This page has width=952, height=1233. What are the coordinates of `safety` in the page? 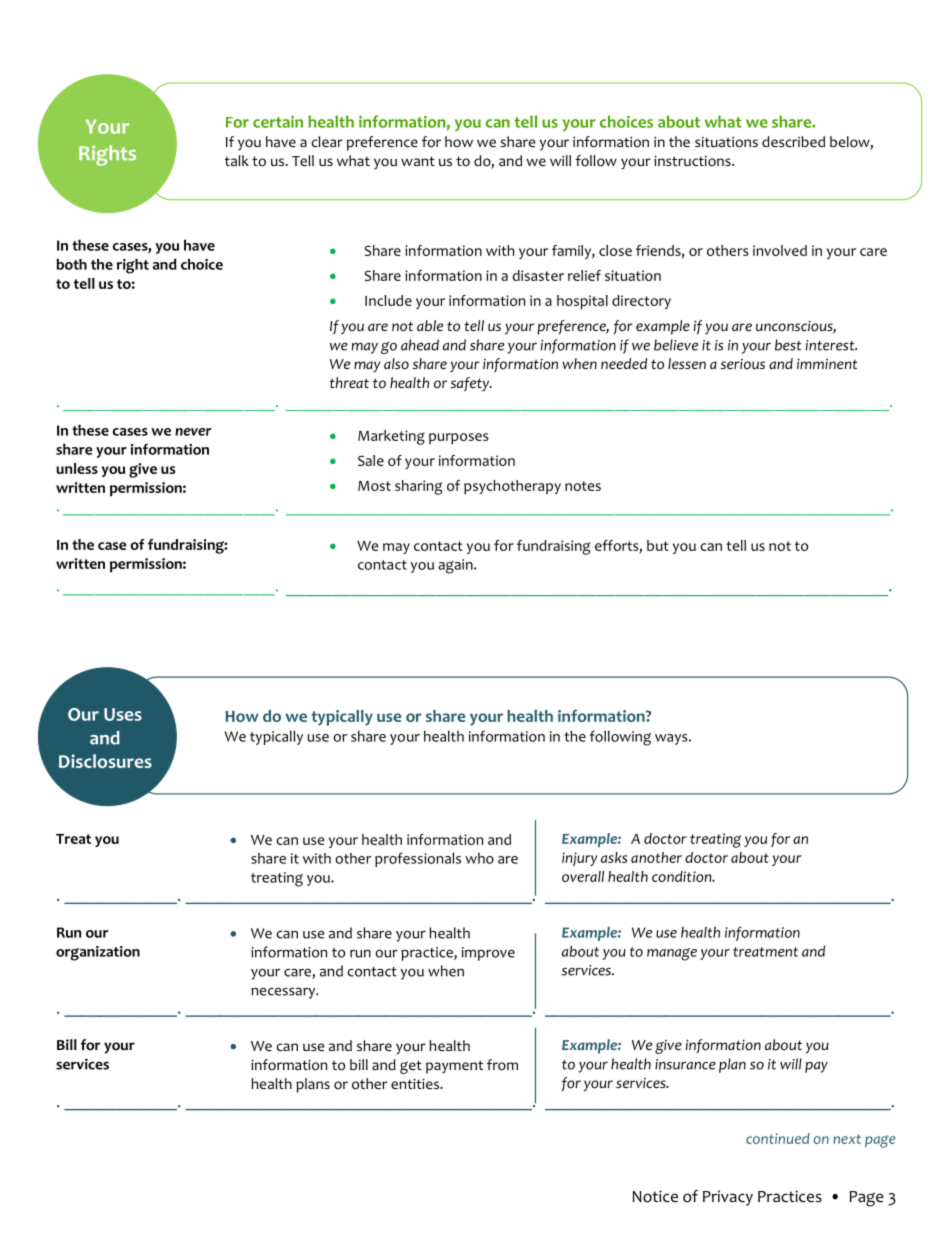 It's located at (471, 384).
